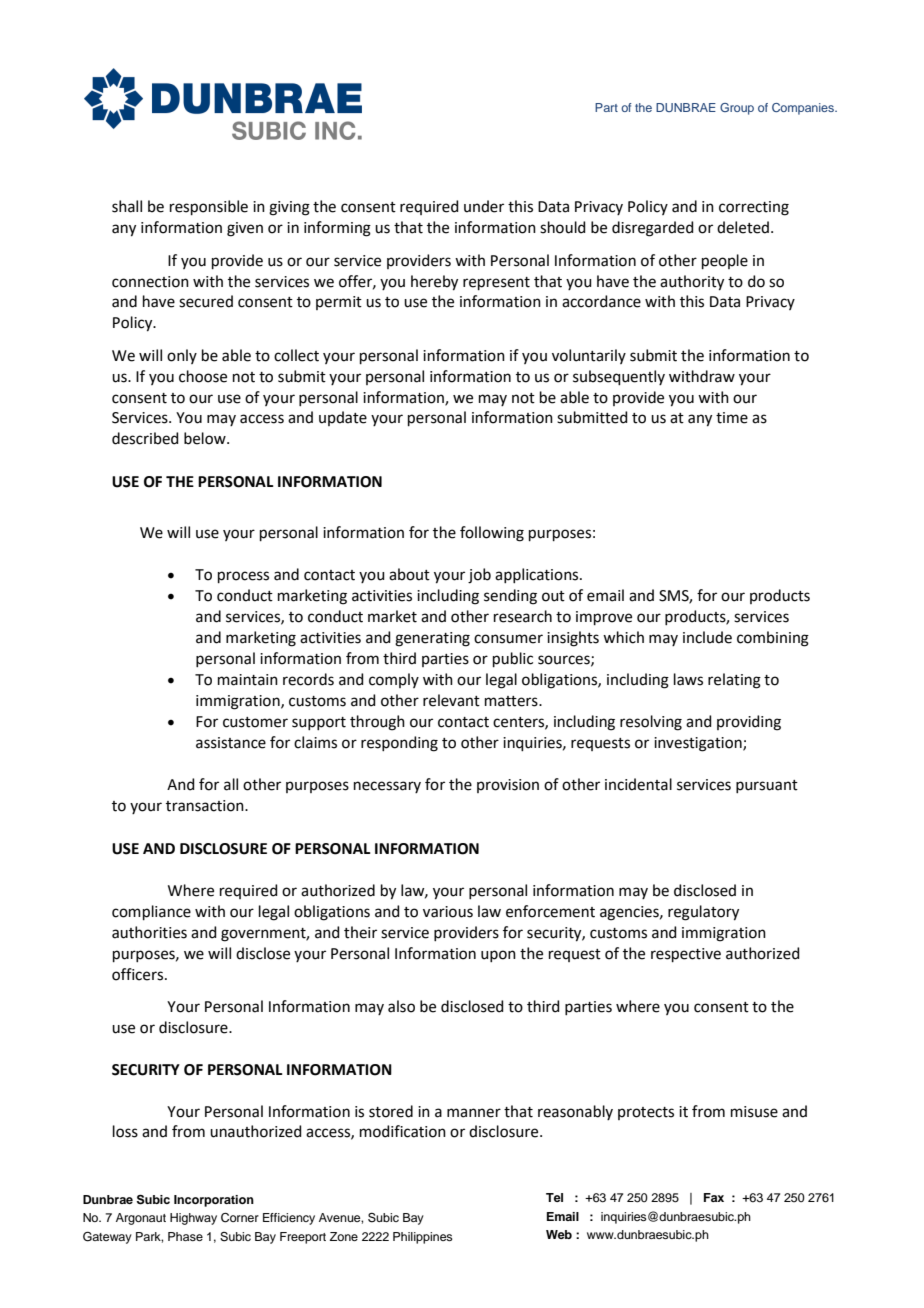  I want to click on Fax, so click(714, 1197).
